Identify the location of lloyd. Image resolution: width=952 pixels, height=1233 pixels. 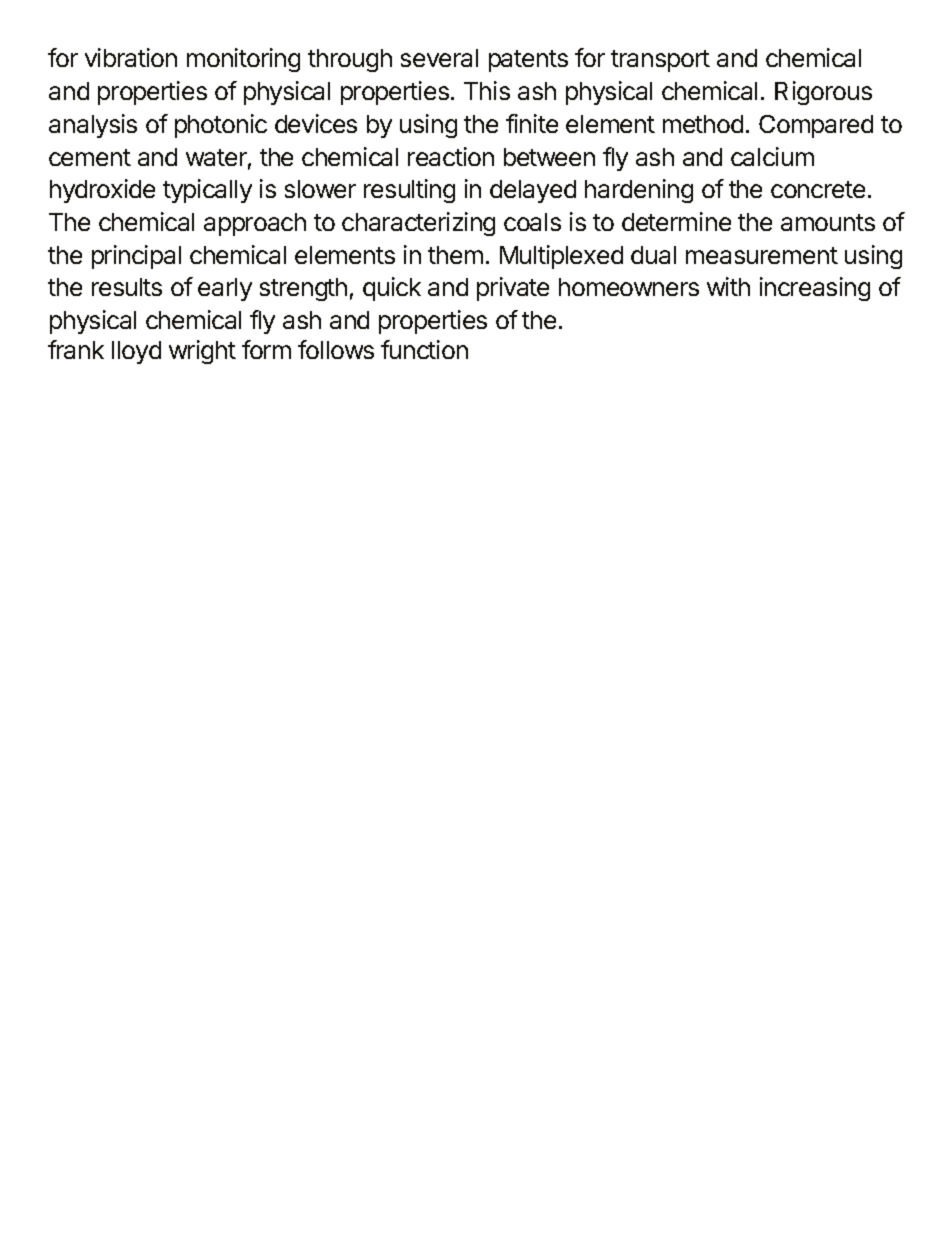
(136, 352).
